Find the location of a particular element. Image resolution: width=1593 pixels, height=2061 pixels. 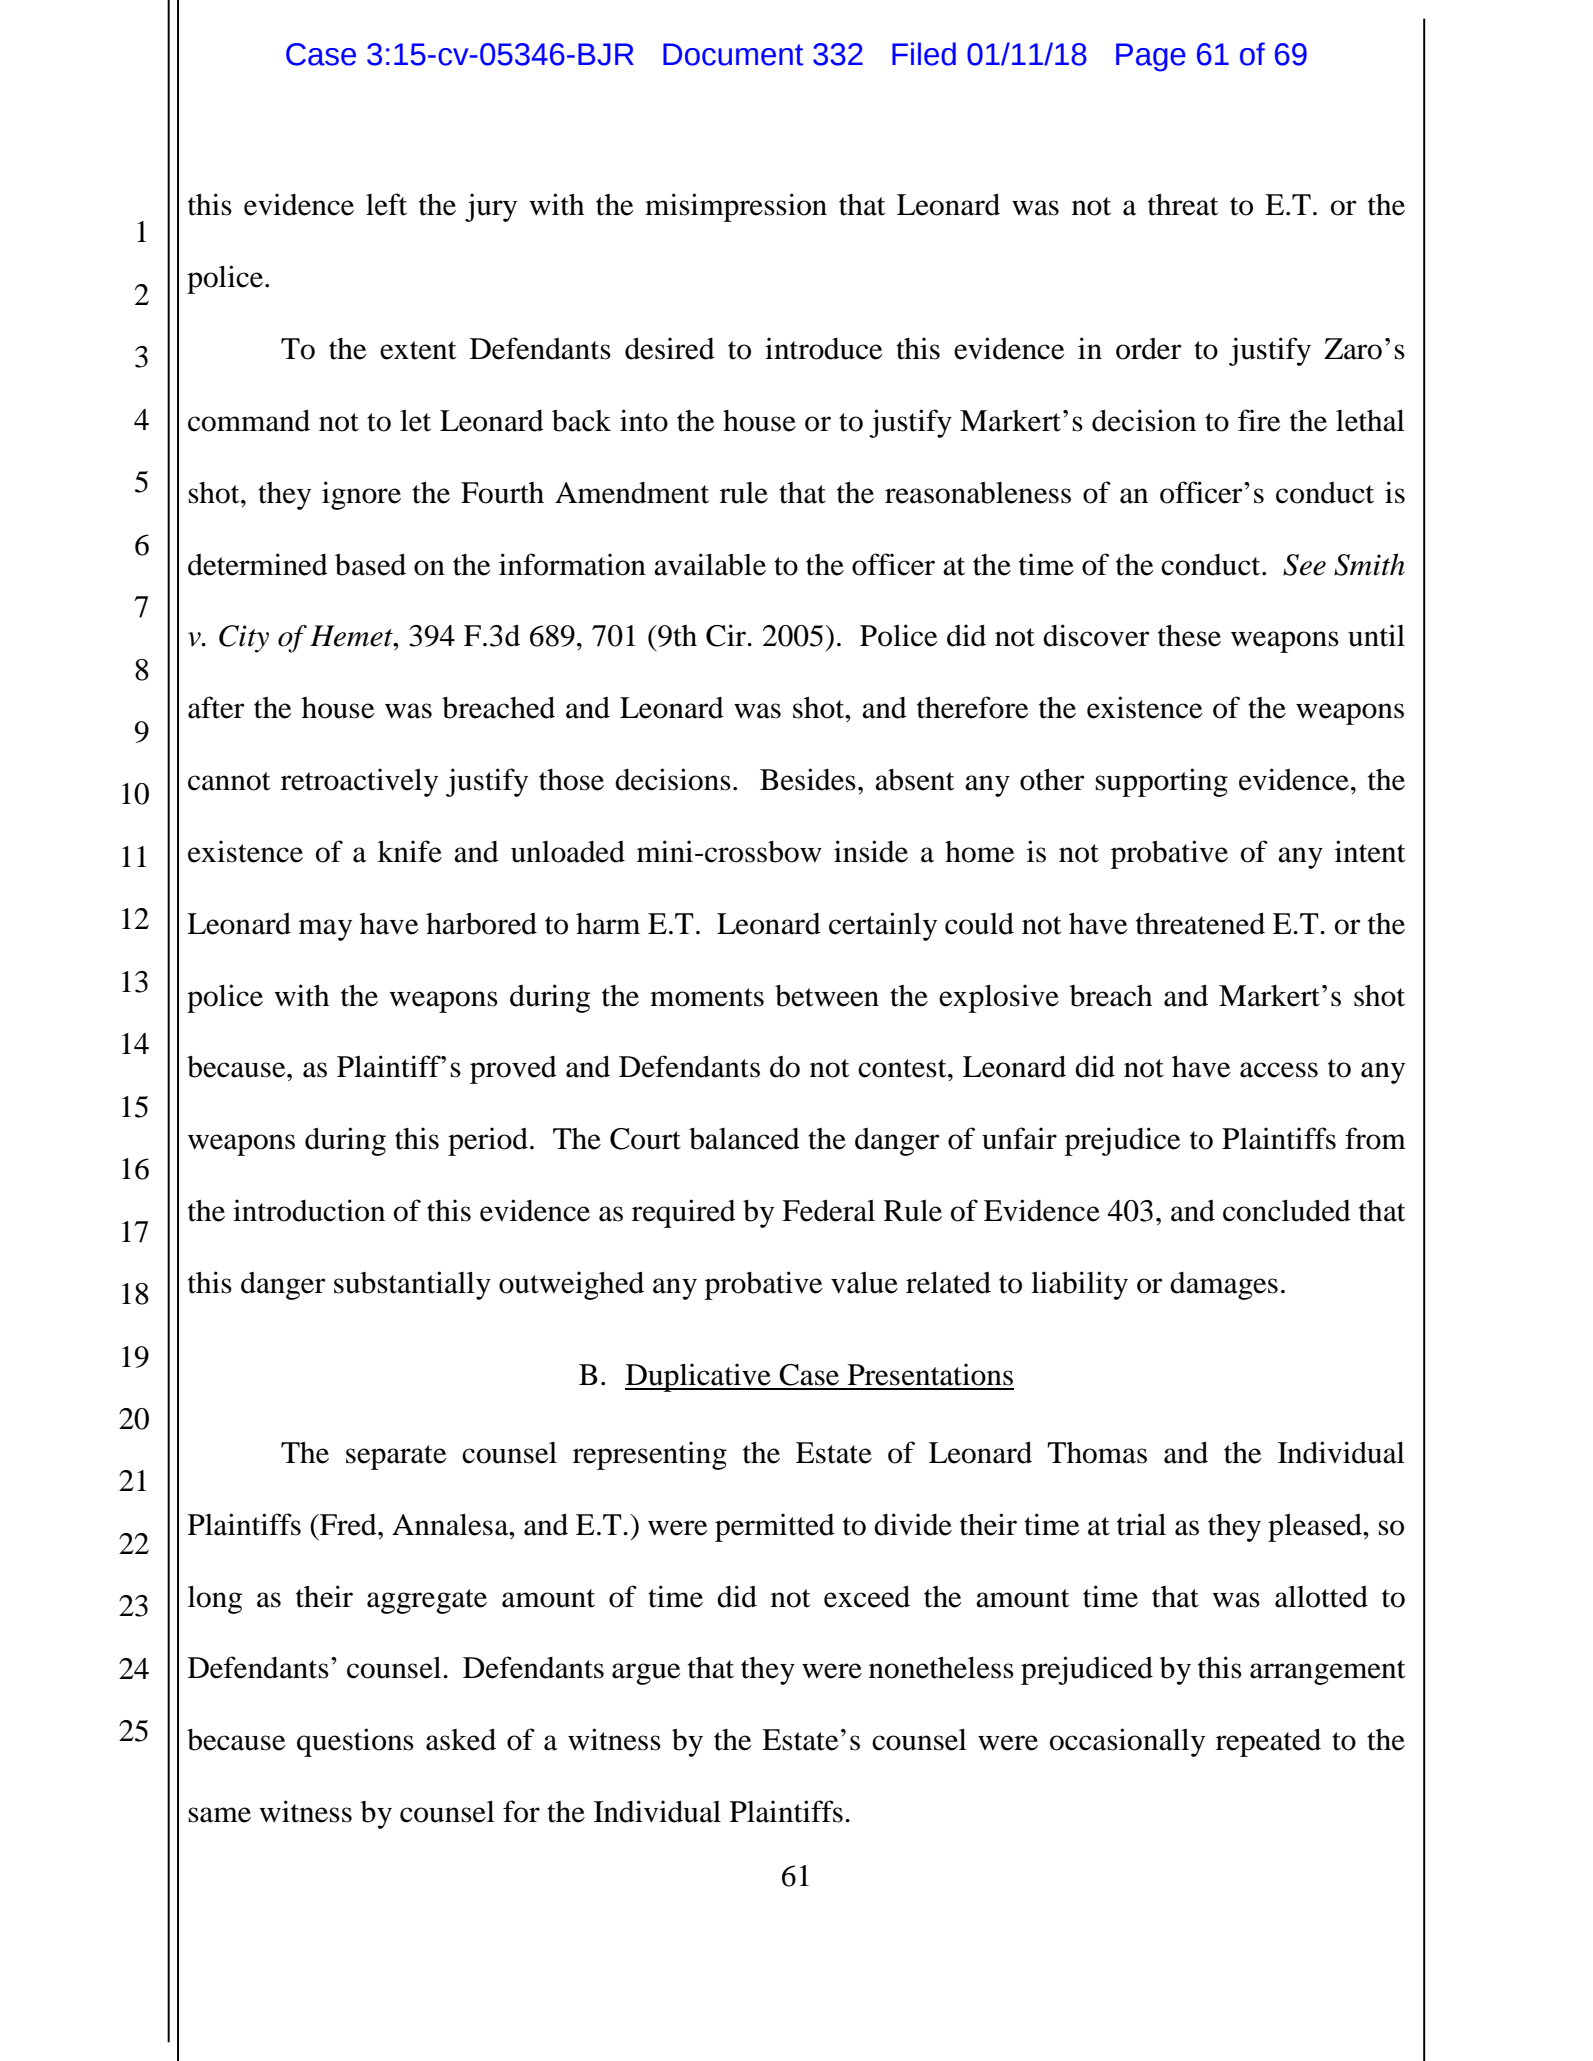

See is located at coordinates (1304, 565).
